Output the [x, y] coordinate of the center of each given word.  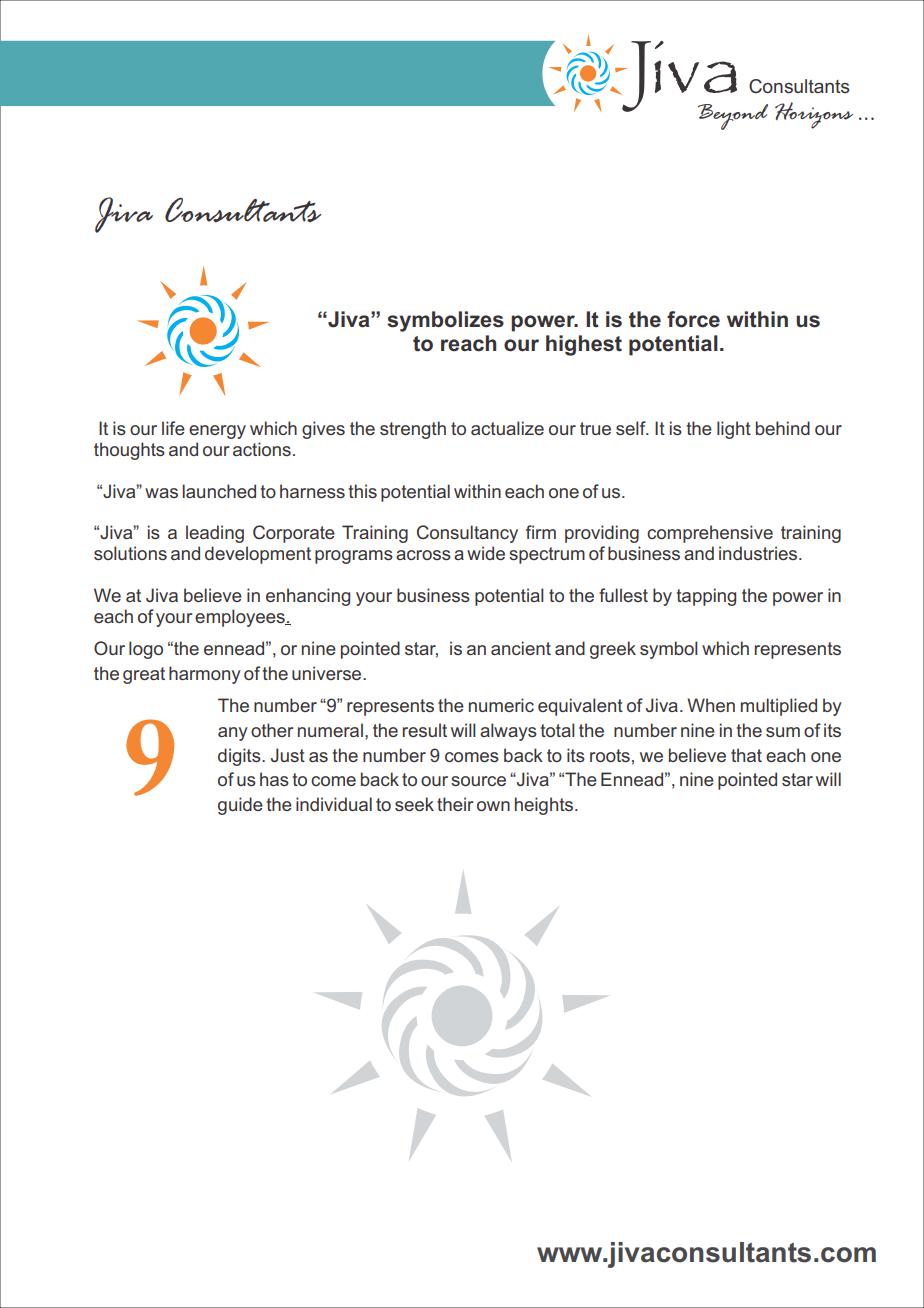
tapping [706, 597]
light [734, 430]
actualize [507, 428]
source [478, 781]
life [173, 428]
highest [584, 345]
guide [240, 806]
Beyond [733, 117]
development [258, 555]
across [423, 555]
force [693, 319]
